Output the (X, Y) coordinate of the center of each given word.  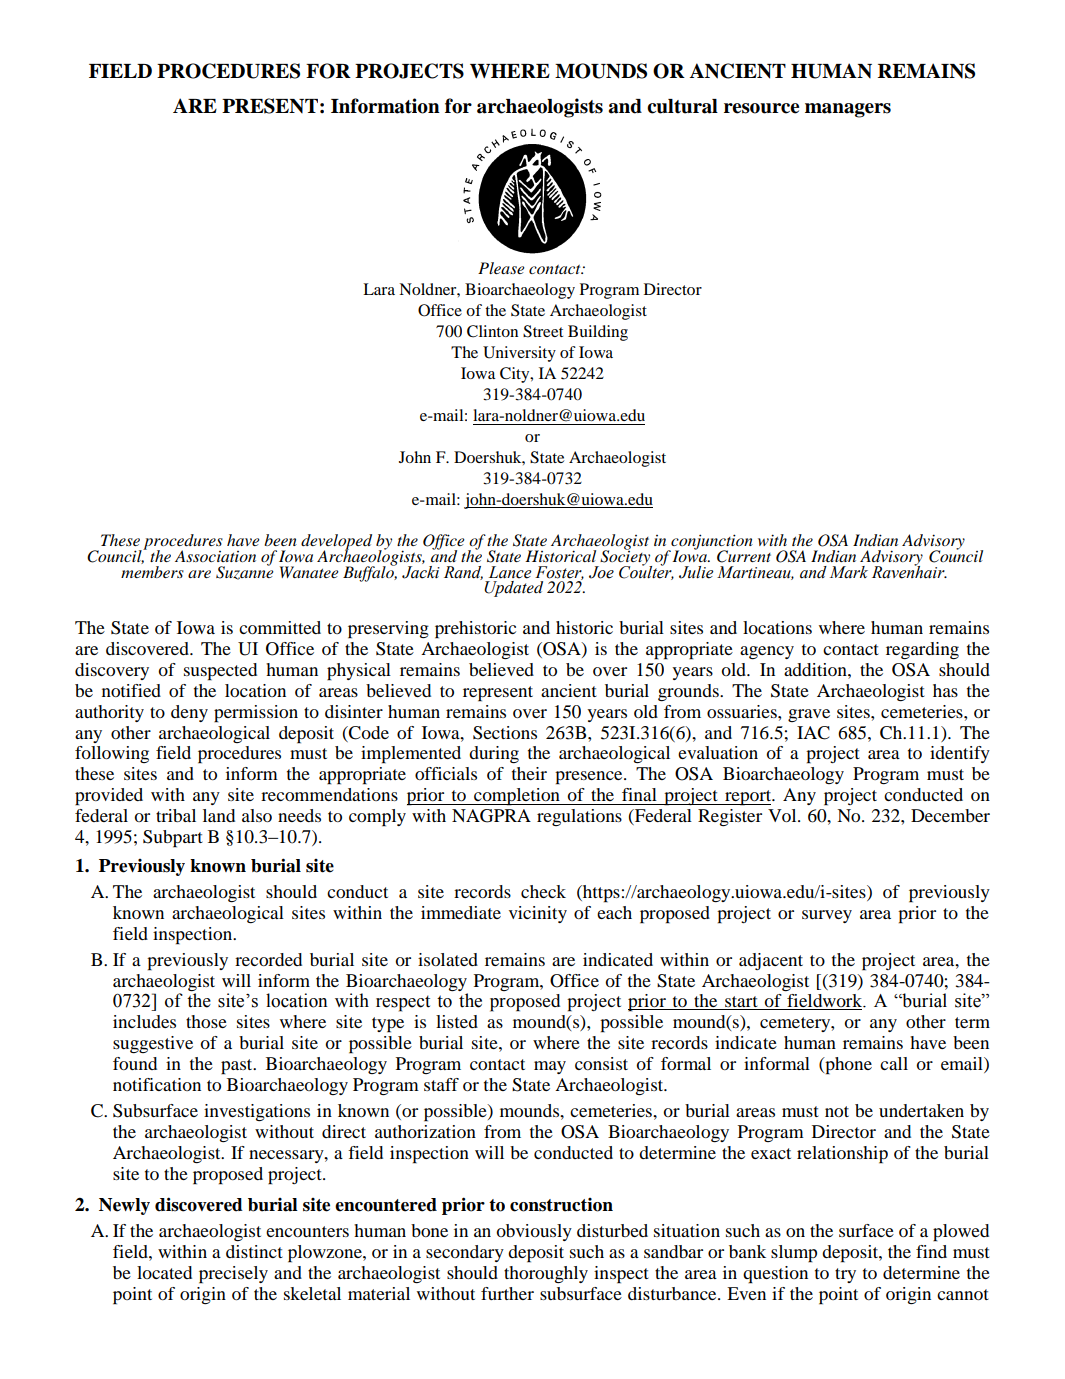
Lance (510, 572)
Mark (849, 572)
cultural (682, 106)
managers (848, 110)
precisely (233, 1275)
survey (827, 916)
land (219, 815)
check (543, 891)
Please (501, 268)
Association (215, 556)
